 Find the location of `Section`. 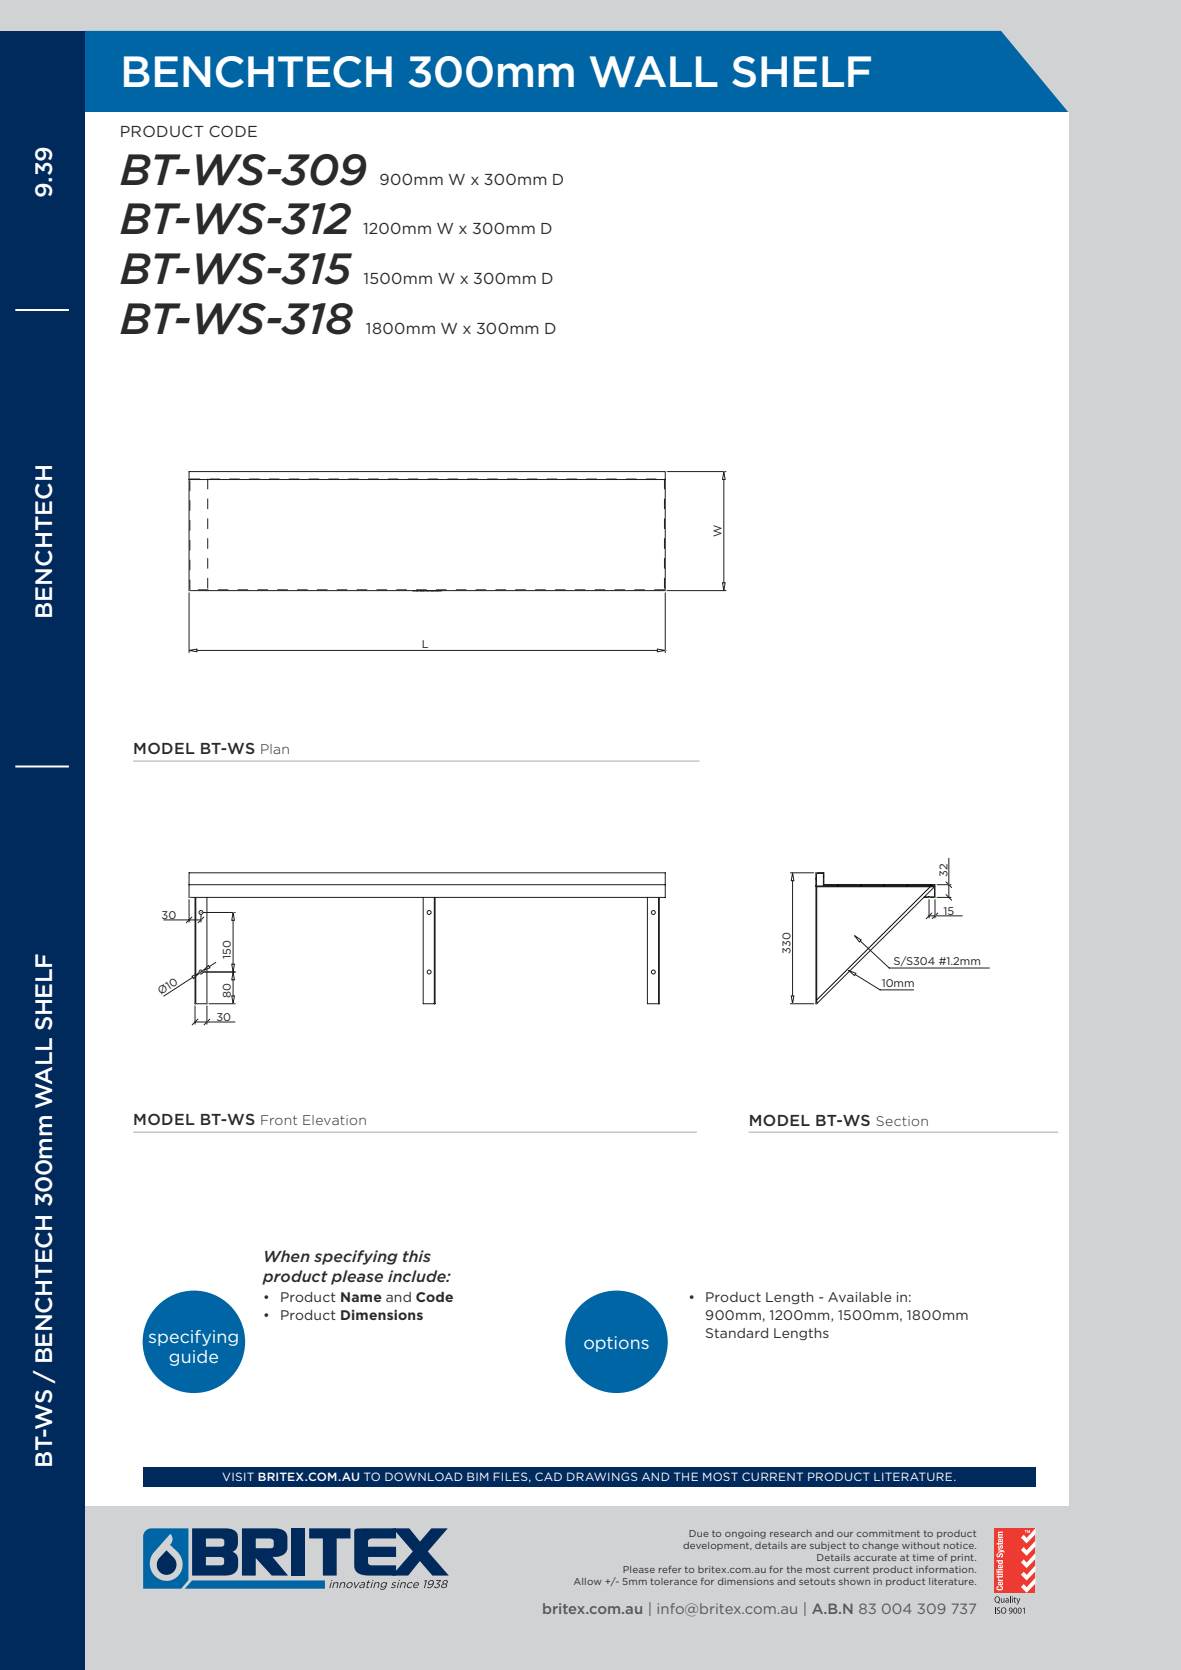

Section is located at coordinates (902, 1121).
